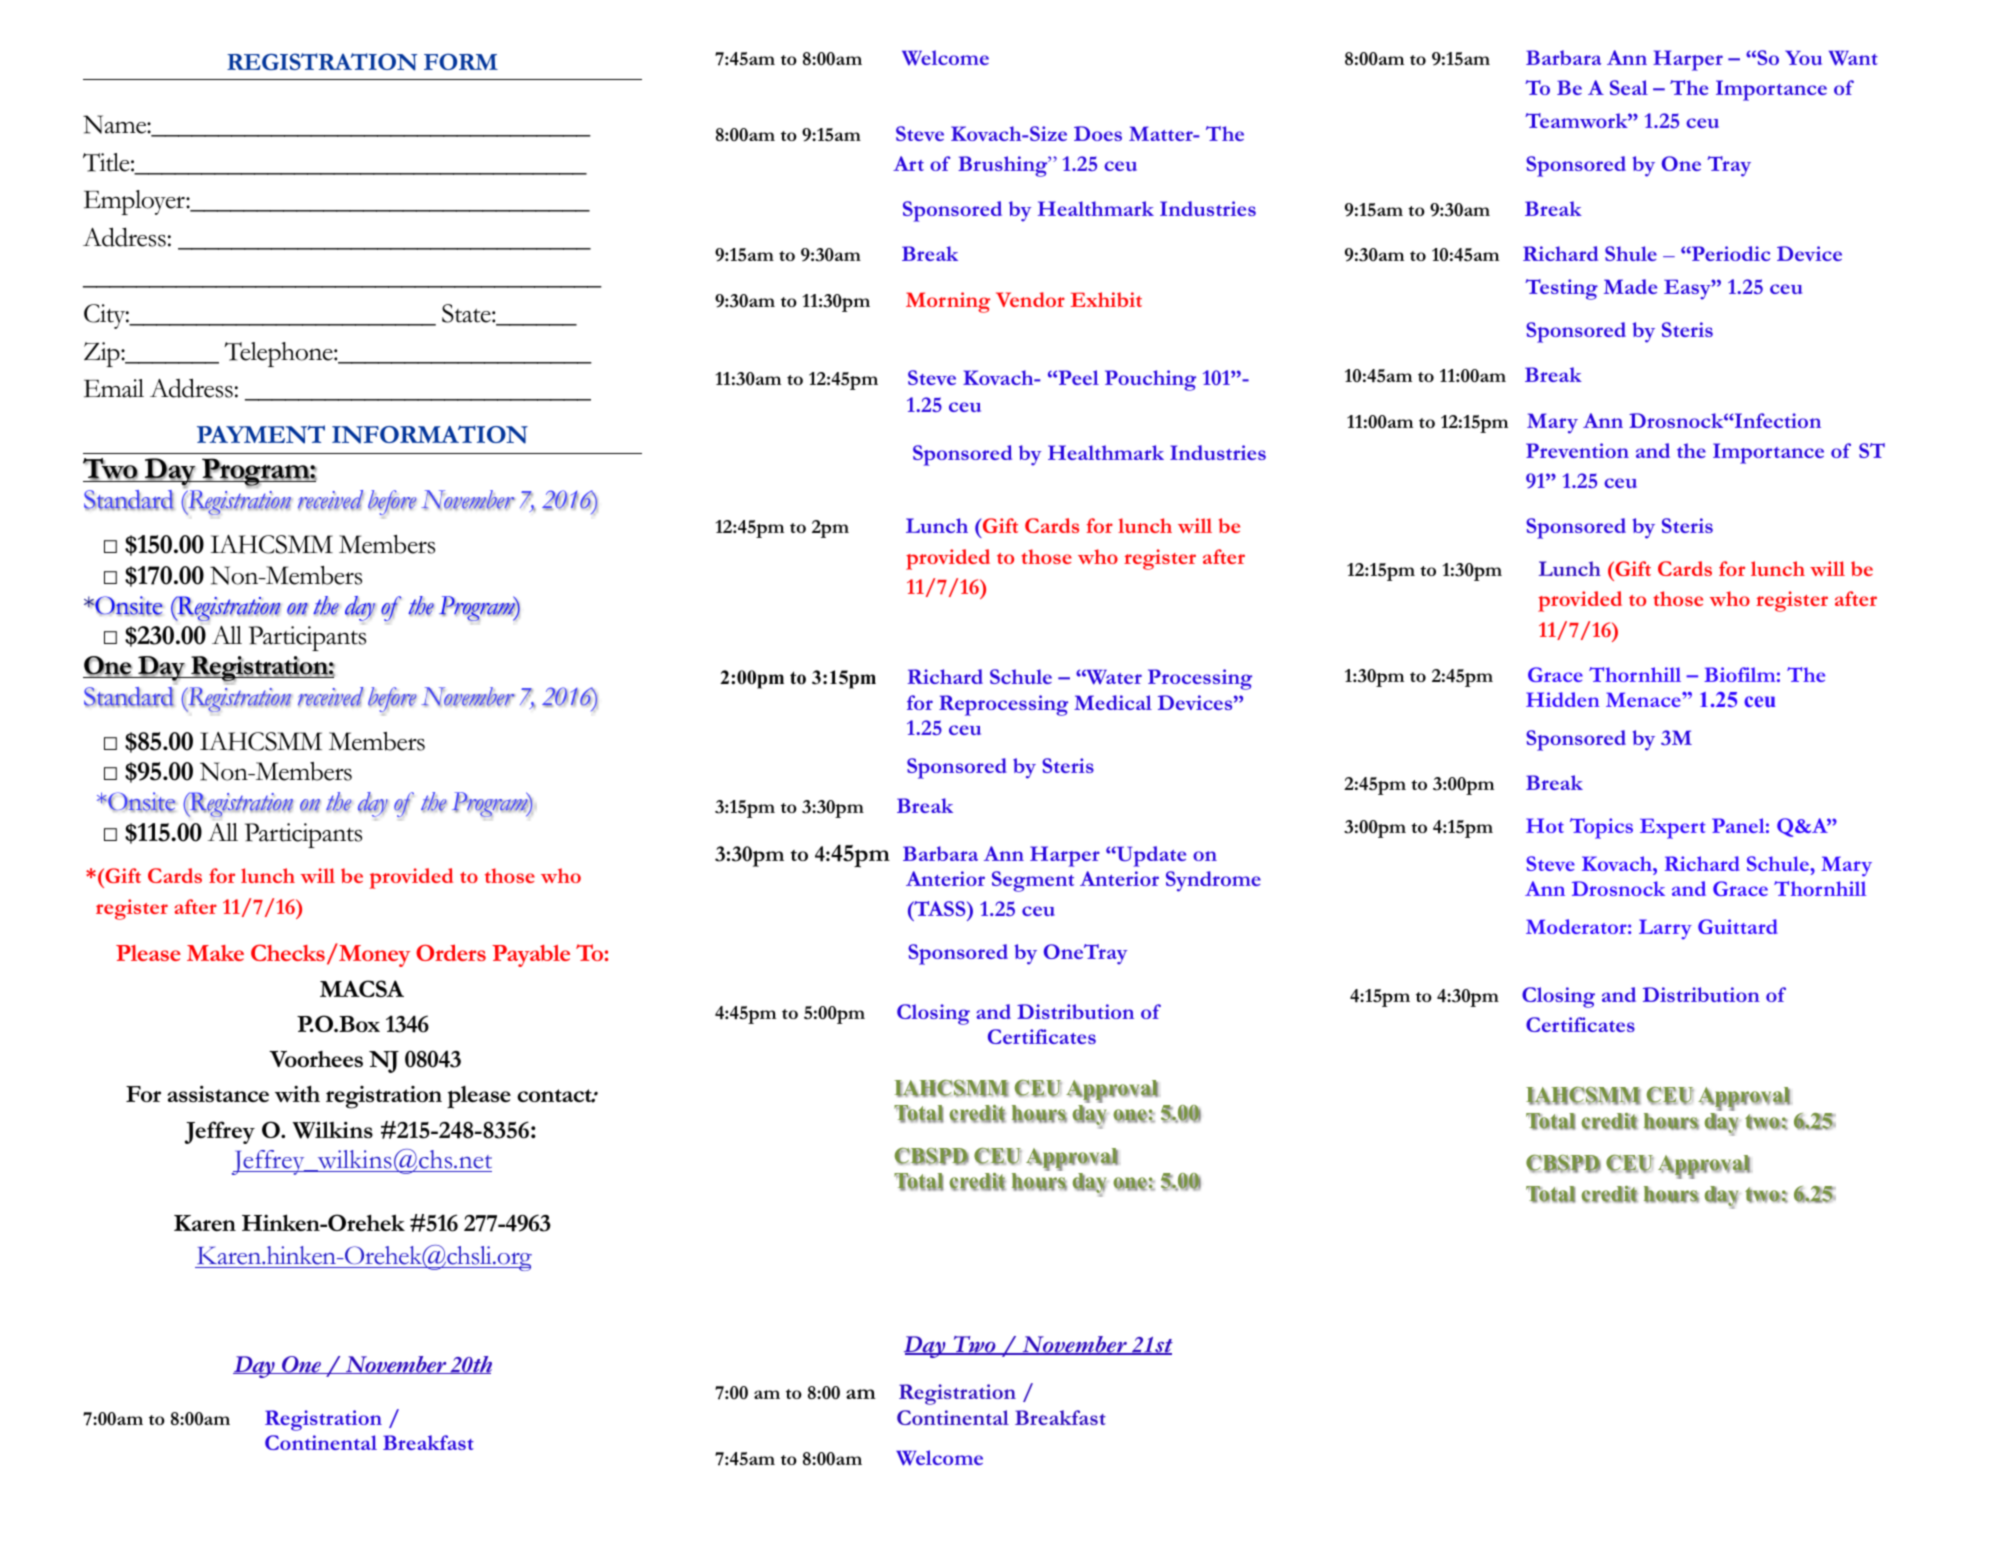 Image resolution: width=1994 pixels, height=1541 pixels. Describe the element at coordinates (1098, 133) in the screenshot. I see `Does` at that location.
